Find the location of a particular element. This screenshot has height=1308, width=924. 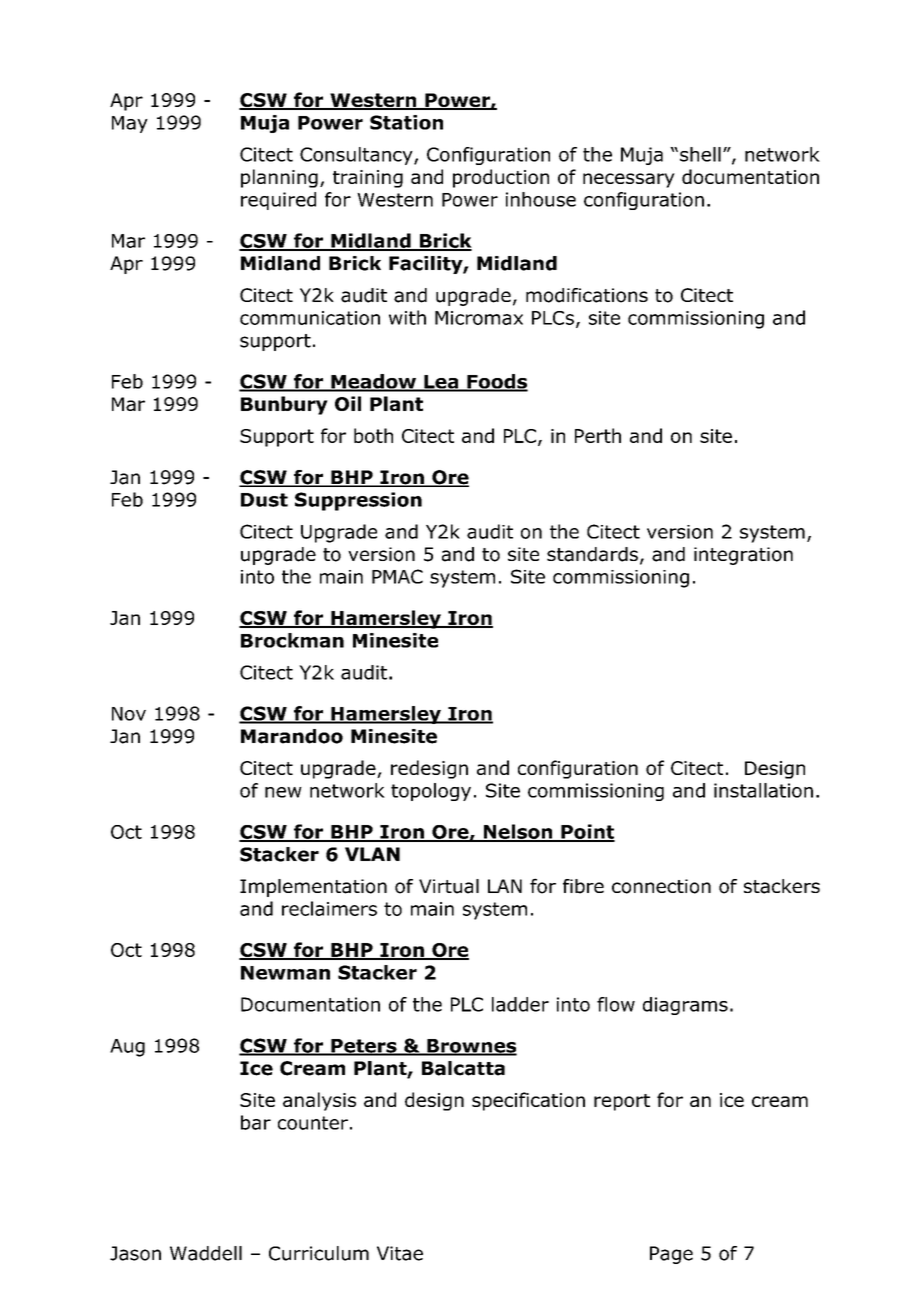

Nov is located at coordinates (129, 714).
